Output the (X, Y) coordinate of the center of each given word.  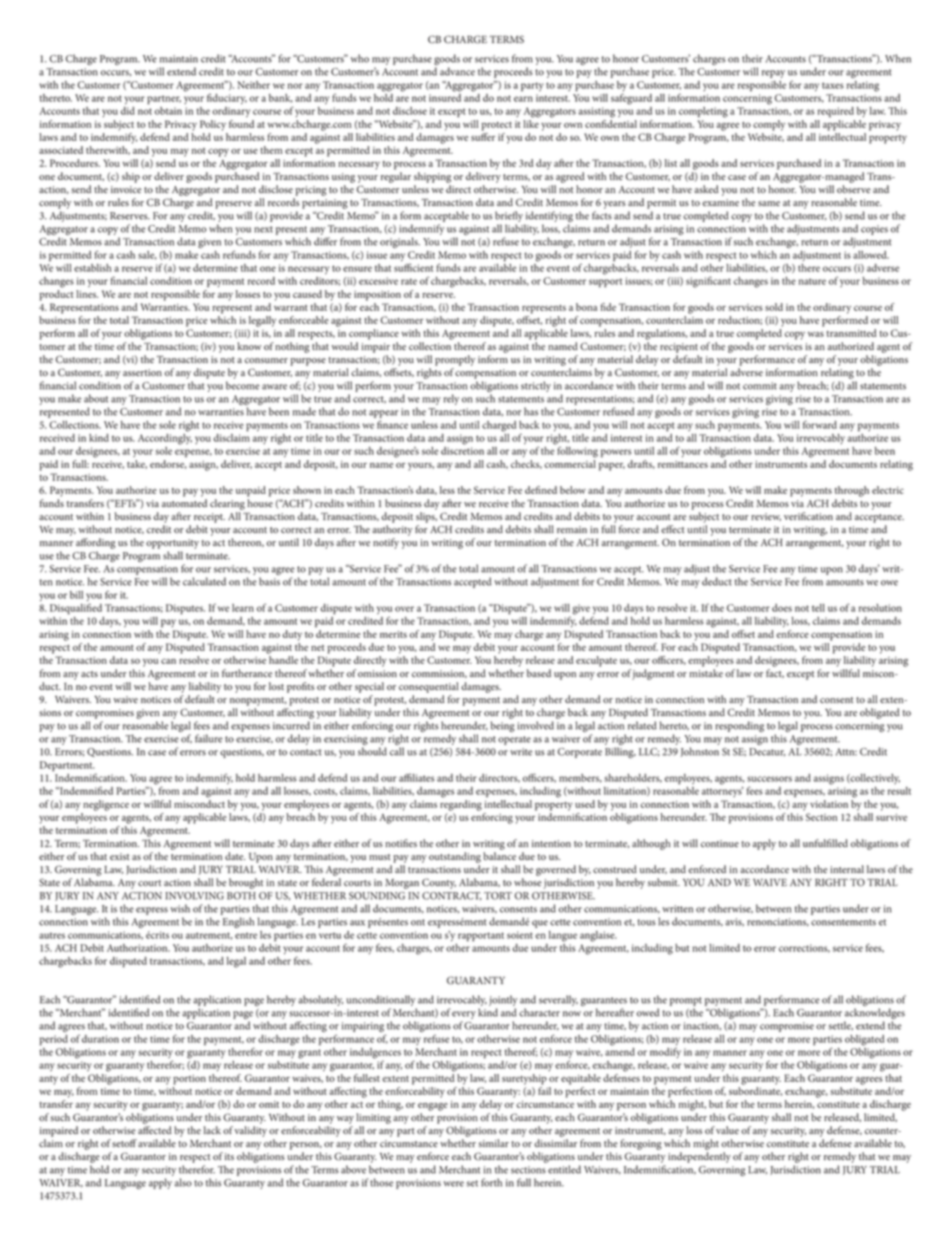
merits (393, 634)
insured (445, 96)
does (782, 608)
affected (155, 1130)
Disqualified (76, 608)
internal (847, 869)
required (836, 112)
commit (760, 386)
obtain (168, 111)
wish (180, 908)
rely (451, 399)
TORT (498, 896)
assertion (142, 373)
